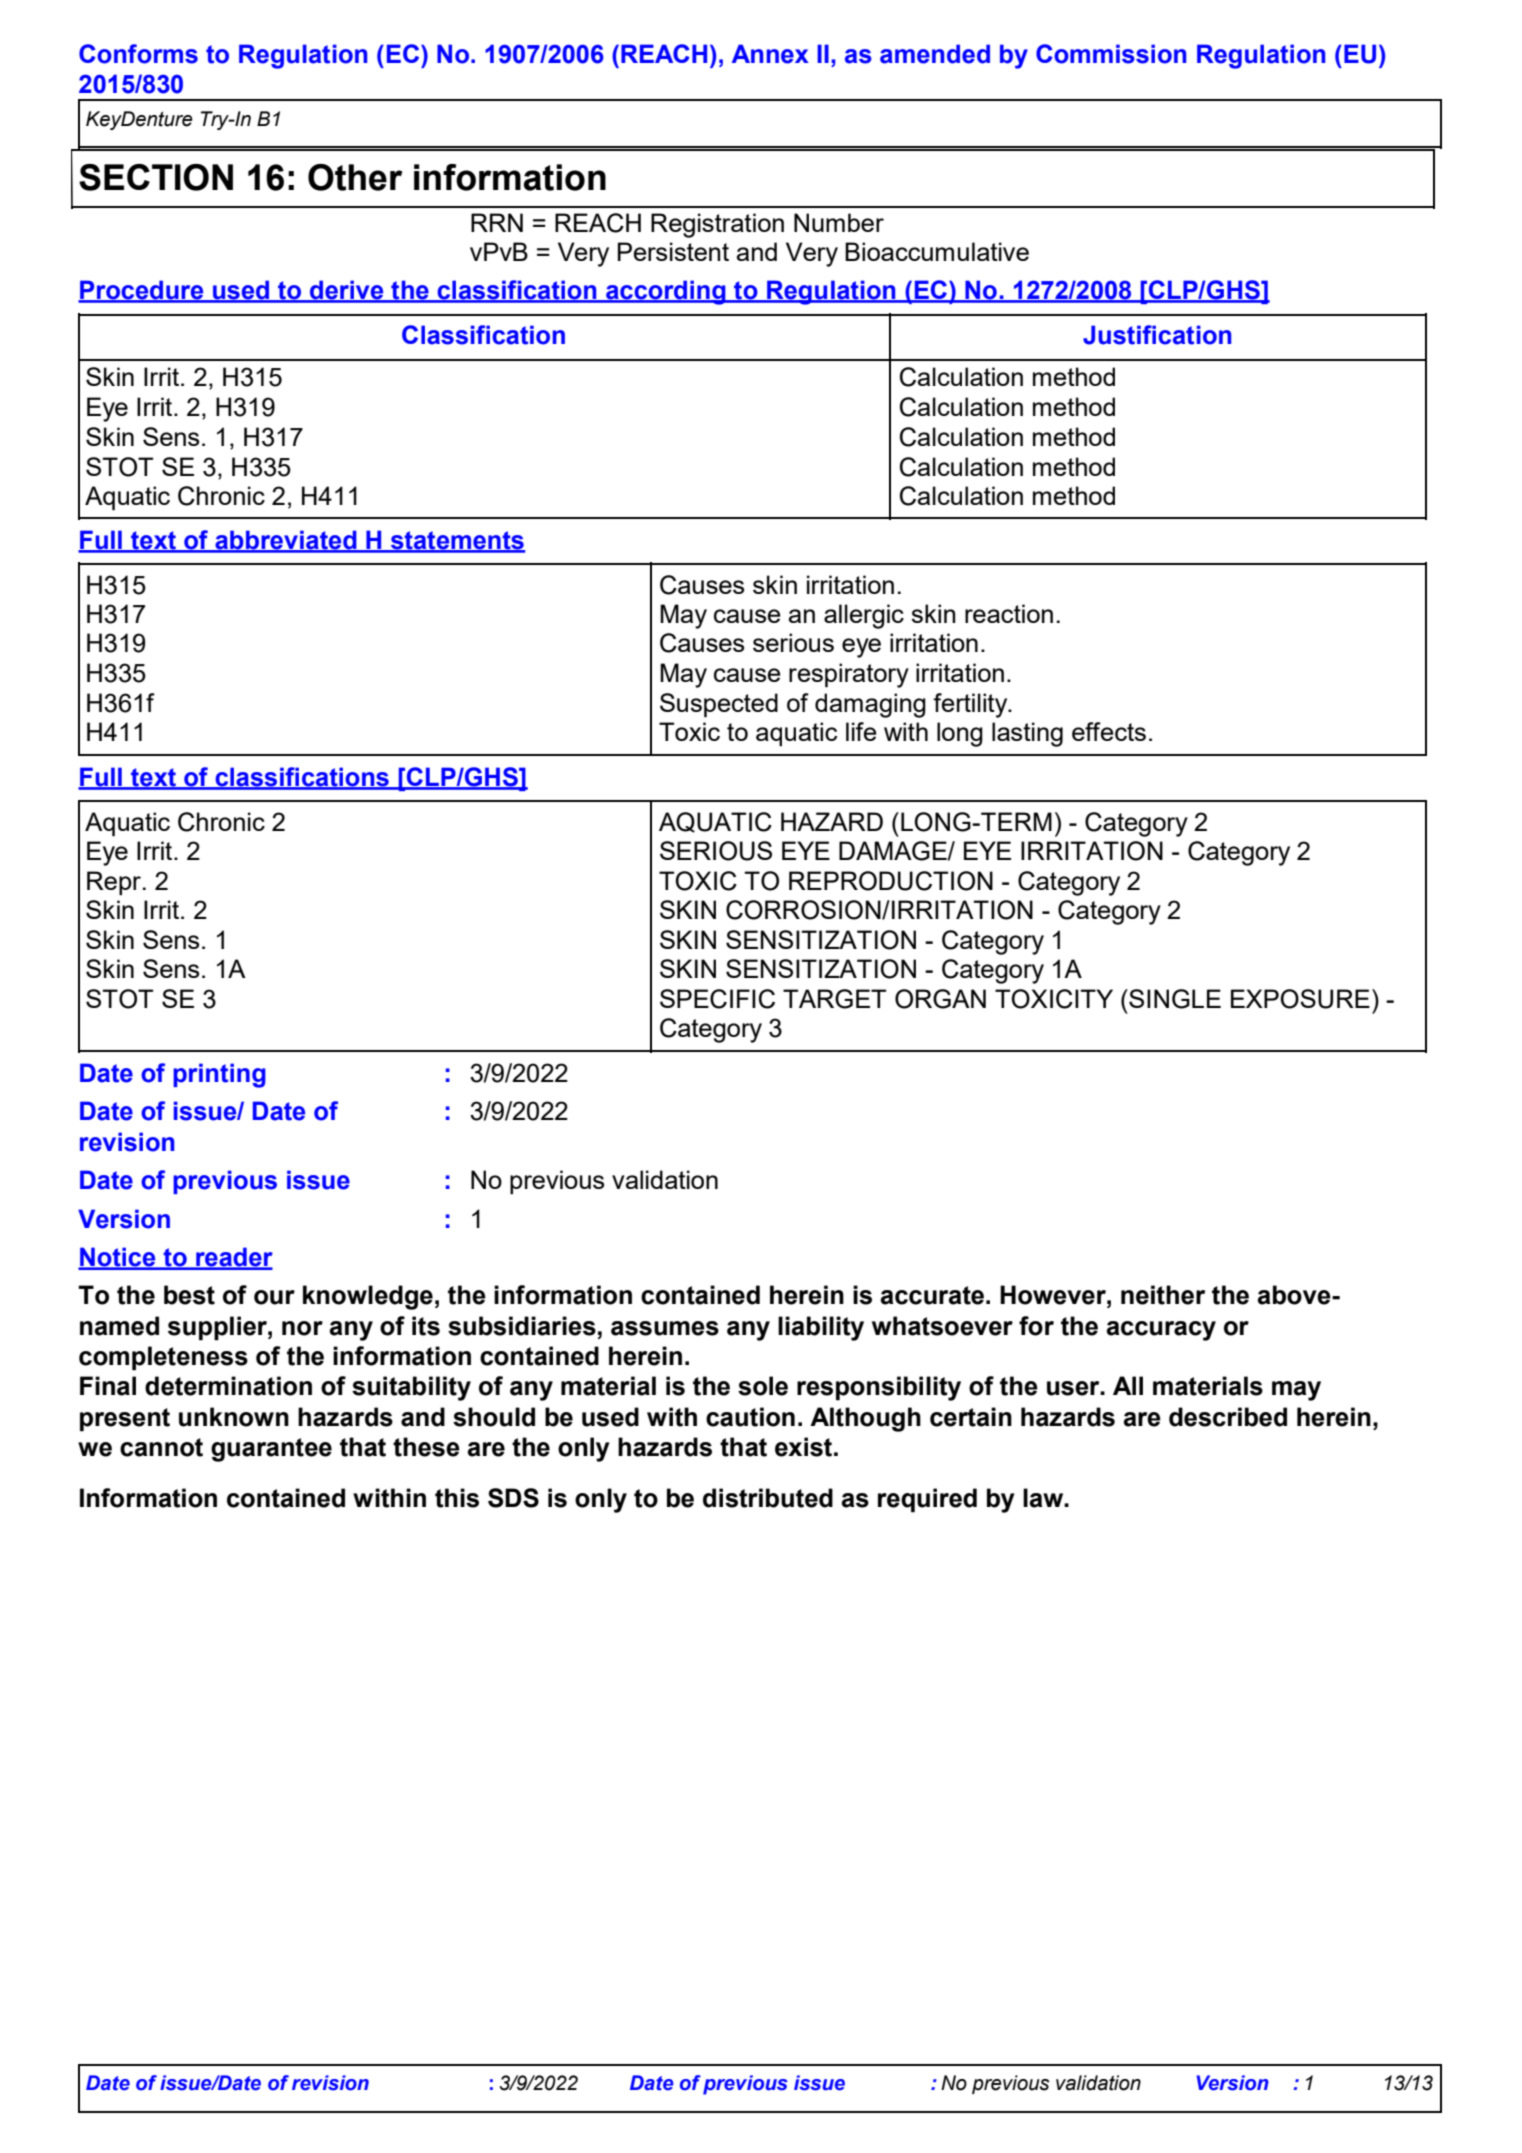  I want to click on printing, so click(219, 1075).
